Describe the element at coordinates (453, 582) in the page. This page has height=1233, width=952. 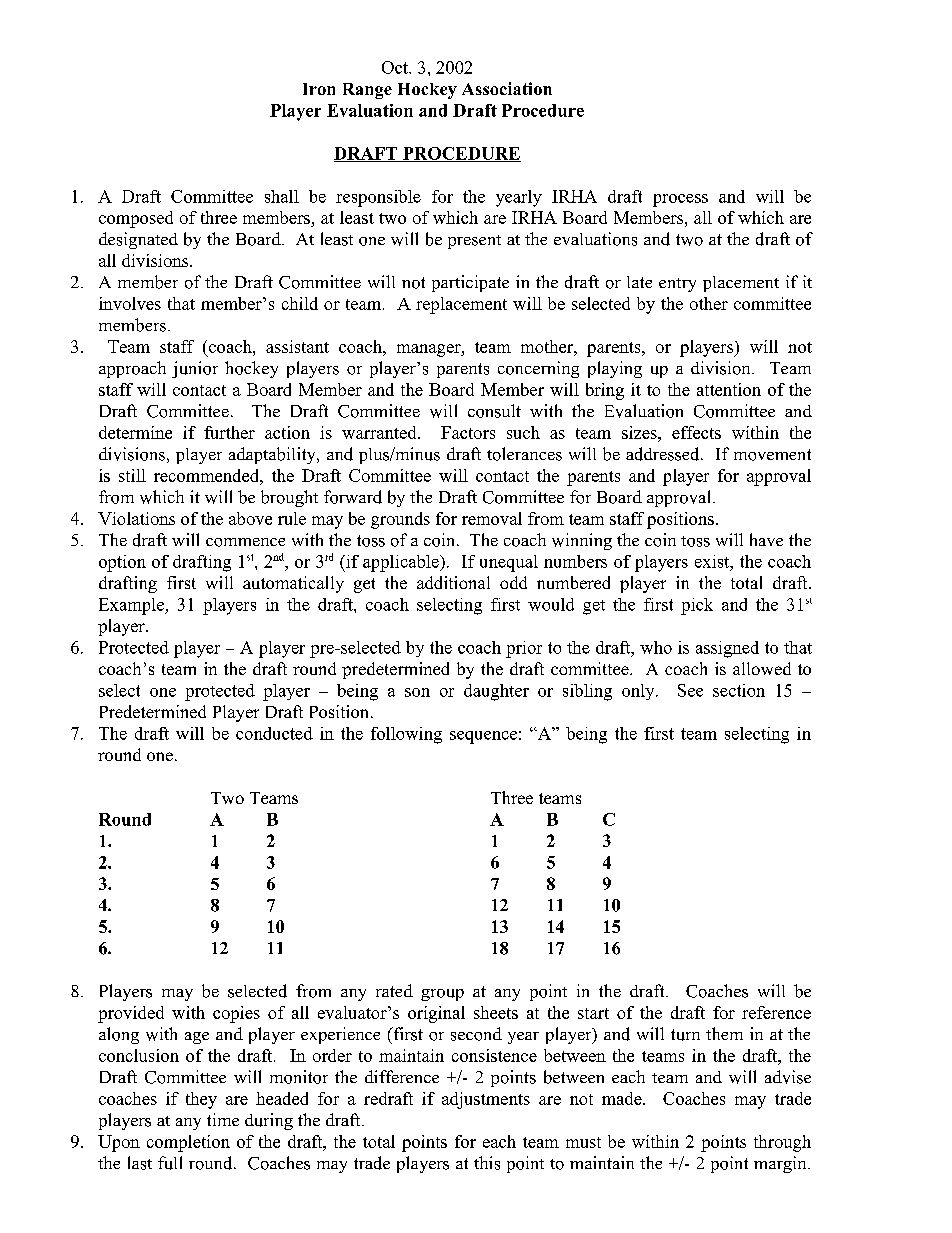
I see `additional` at that location.
